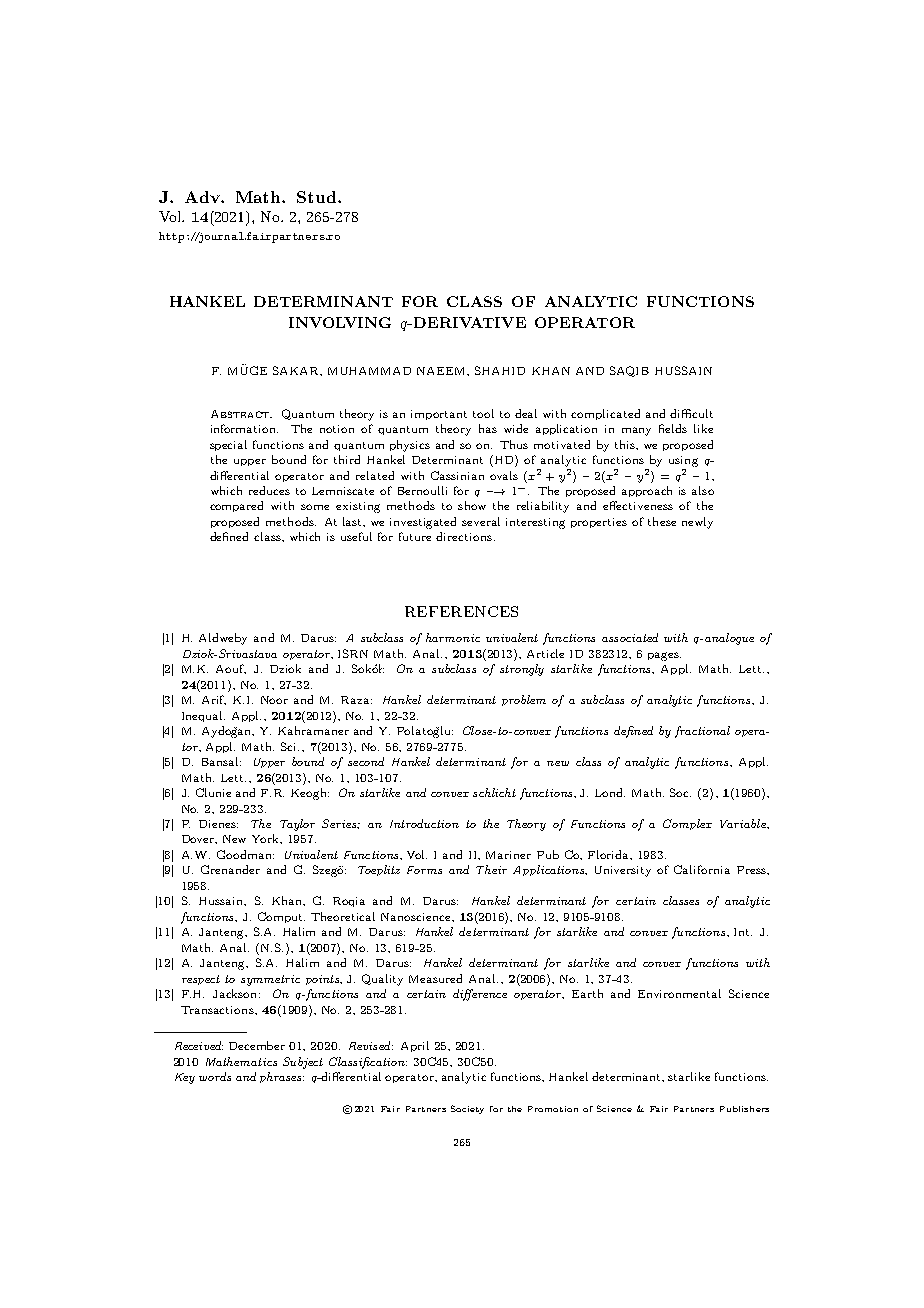 This page has width=924, height=1308. What do you see at coordinates (318, 197) in the page?
I see `Stud` at bounding box center [318, 197].
